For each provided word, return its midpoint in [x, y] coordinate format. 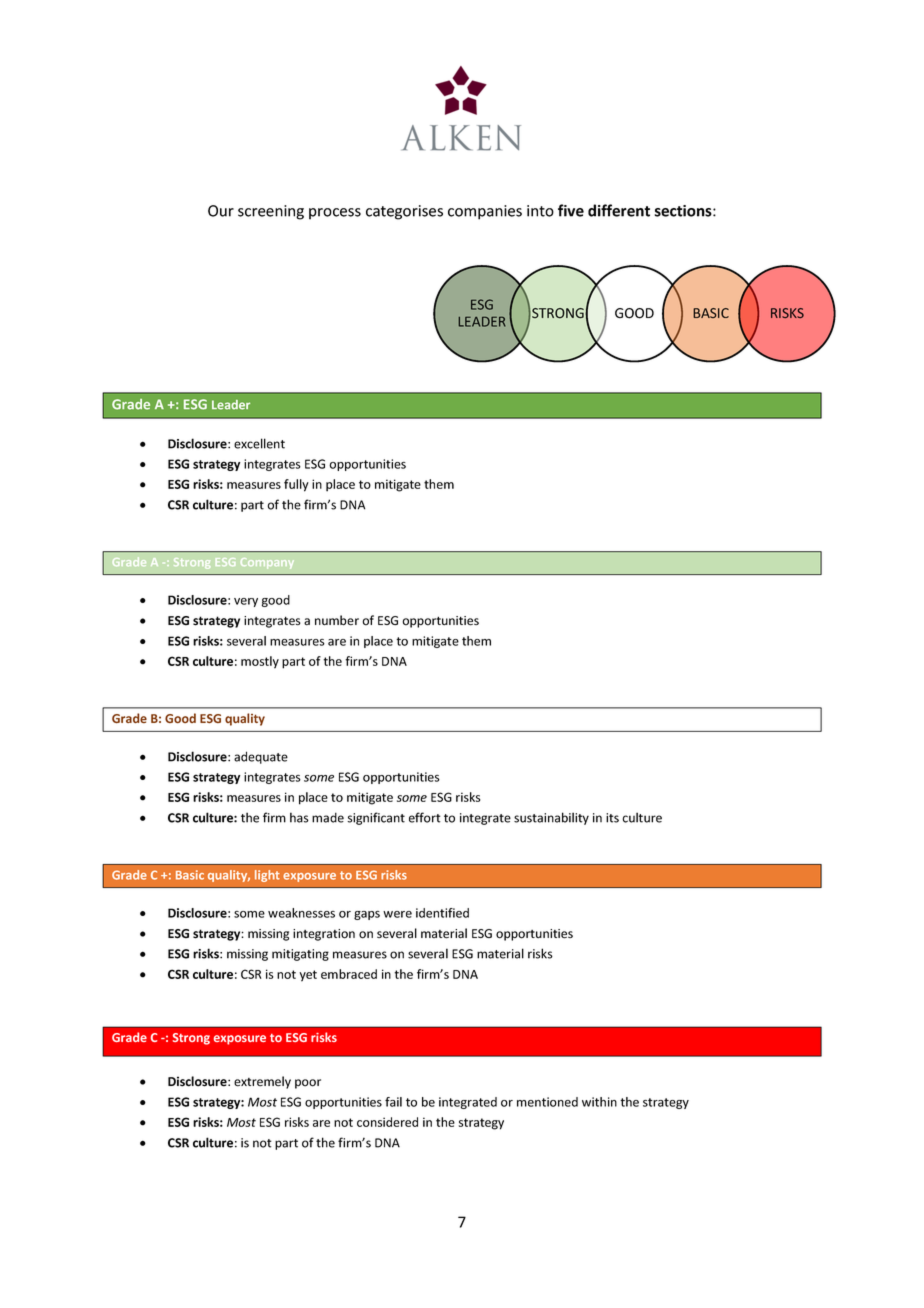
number [337, 620]
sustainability [551, 818]
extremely [262, 1082]
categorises [404, 212]
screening [271, 212]
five [571, 210]
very [246, 602]
